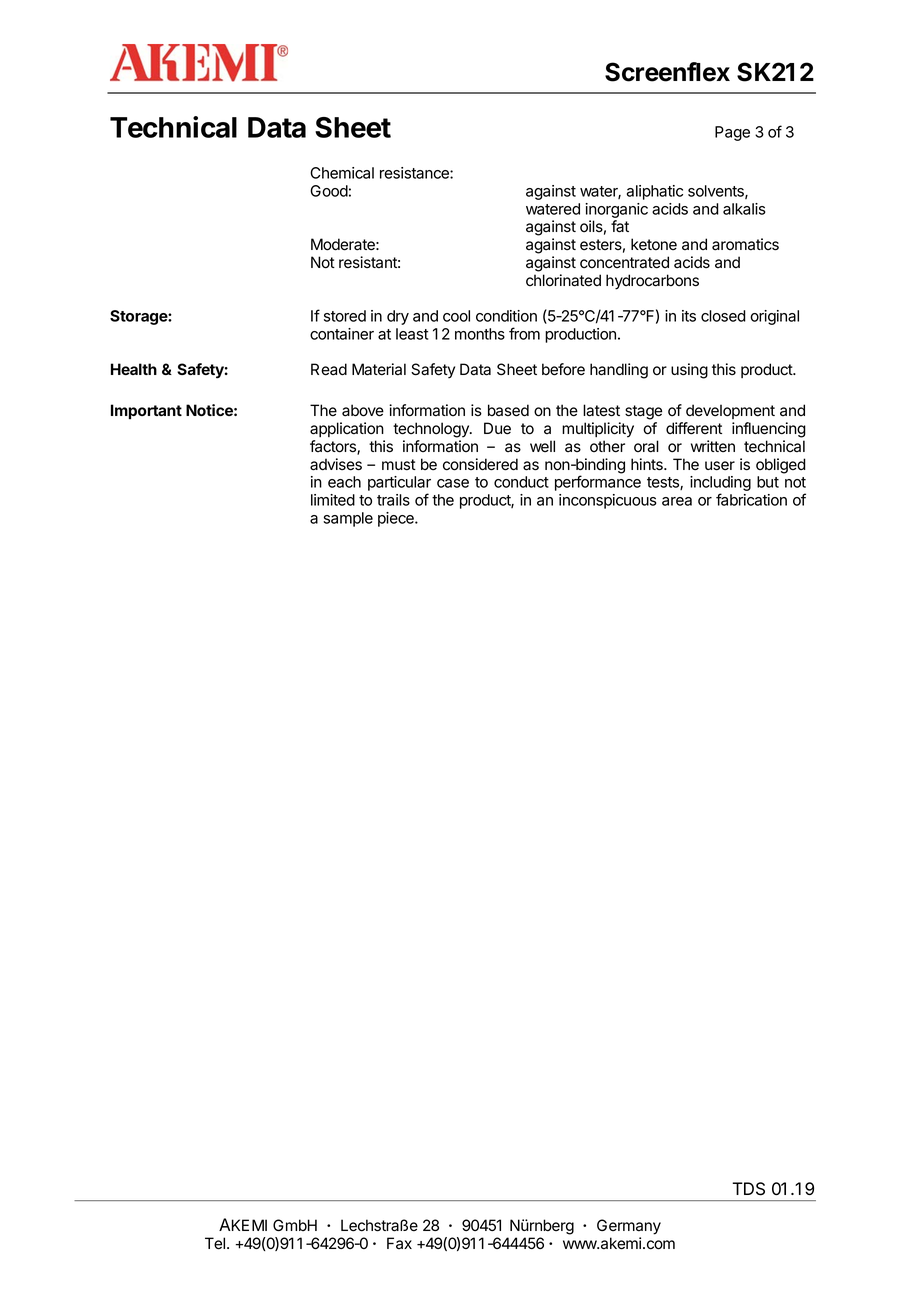 The image size is (924, 1308). I want to click on Tel, so click(215, 1243).
